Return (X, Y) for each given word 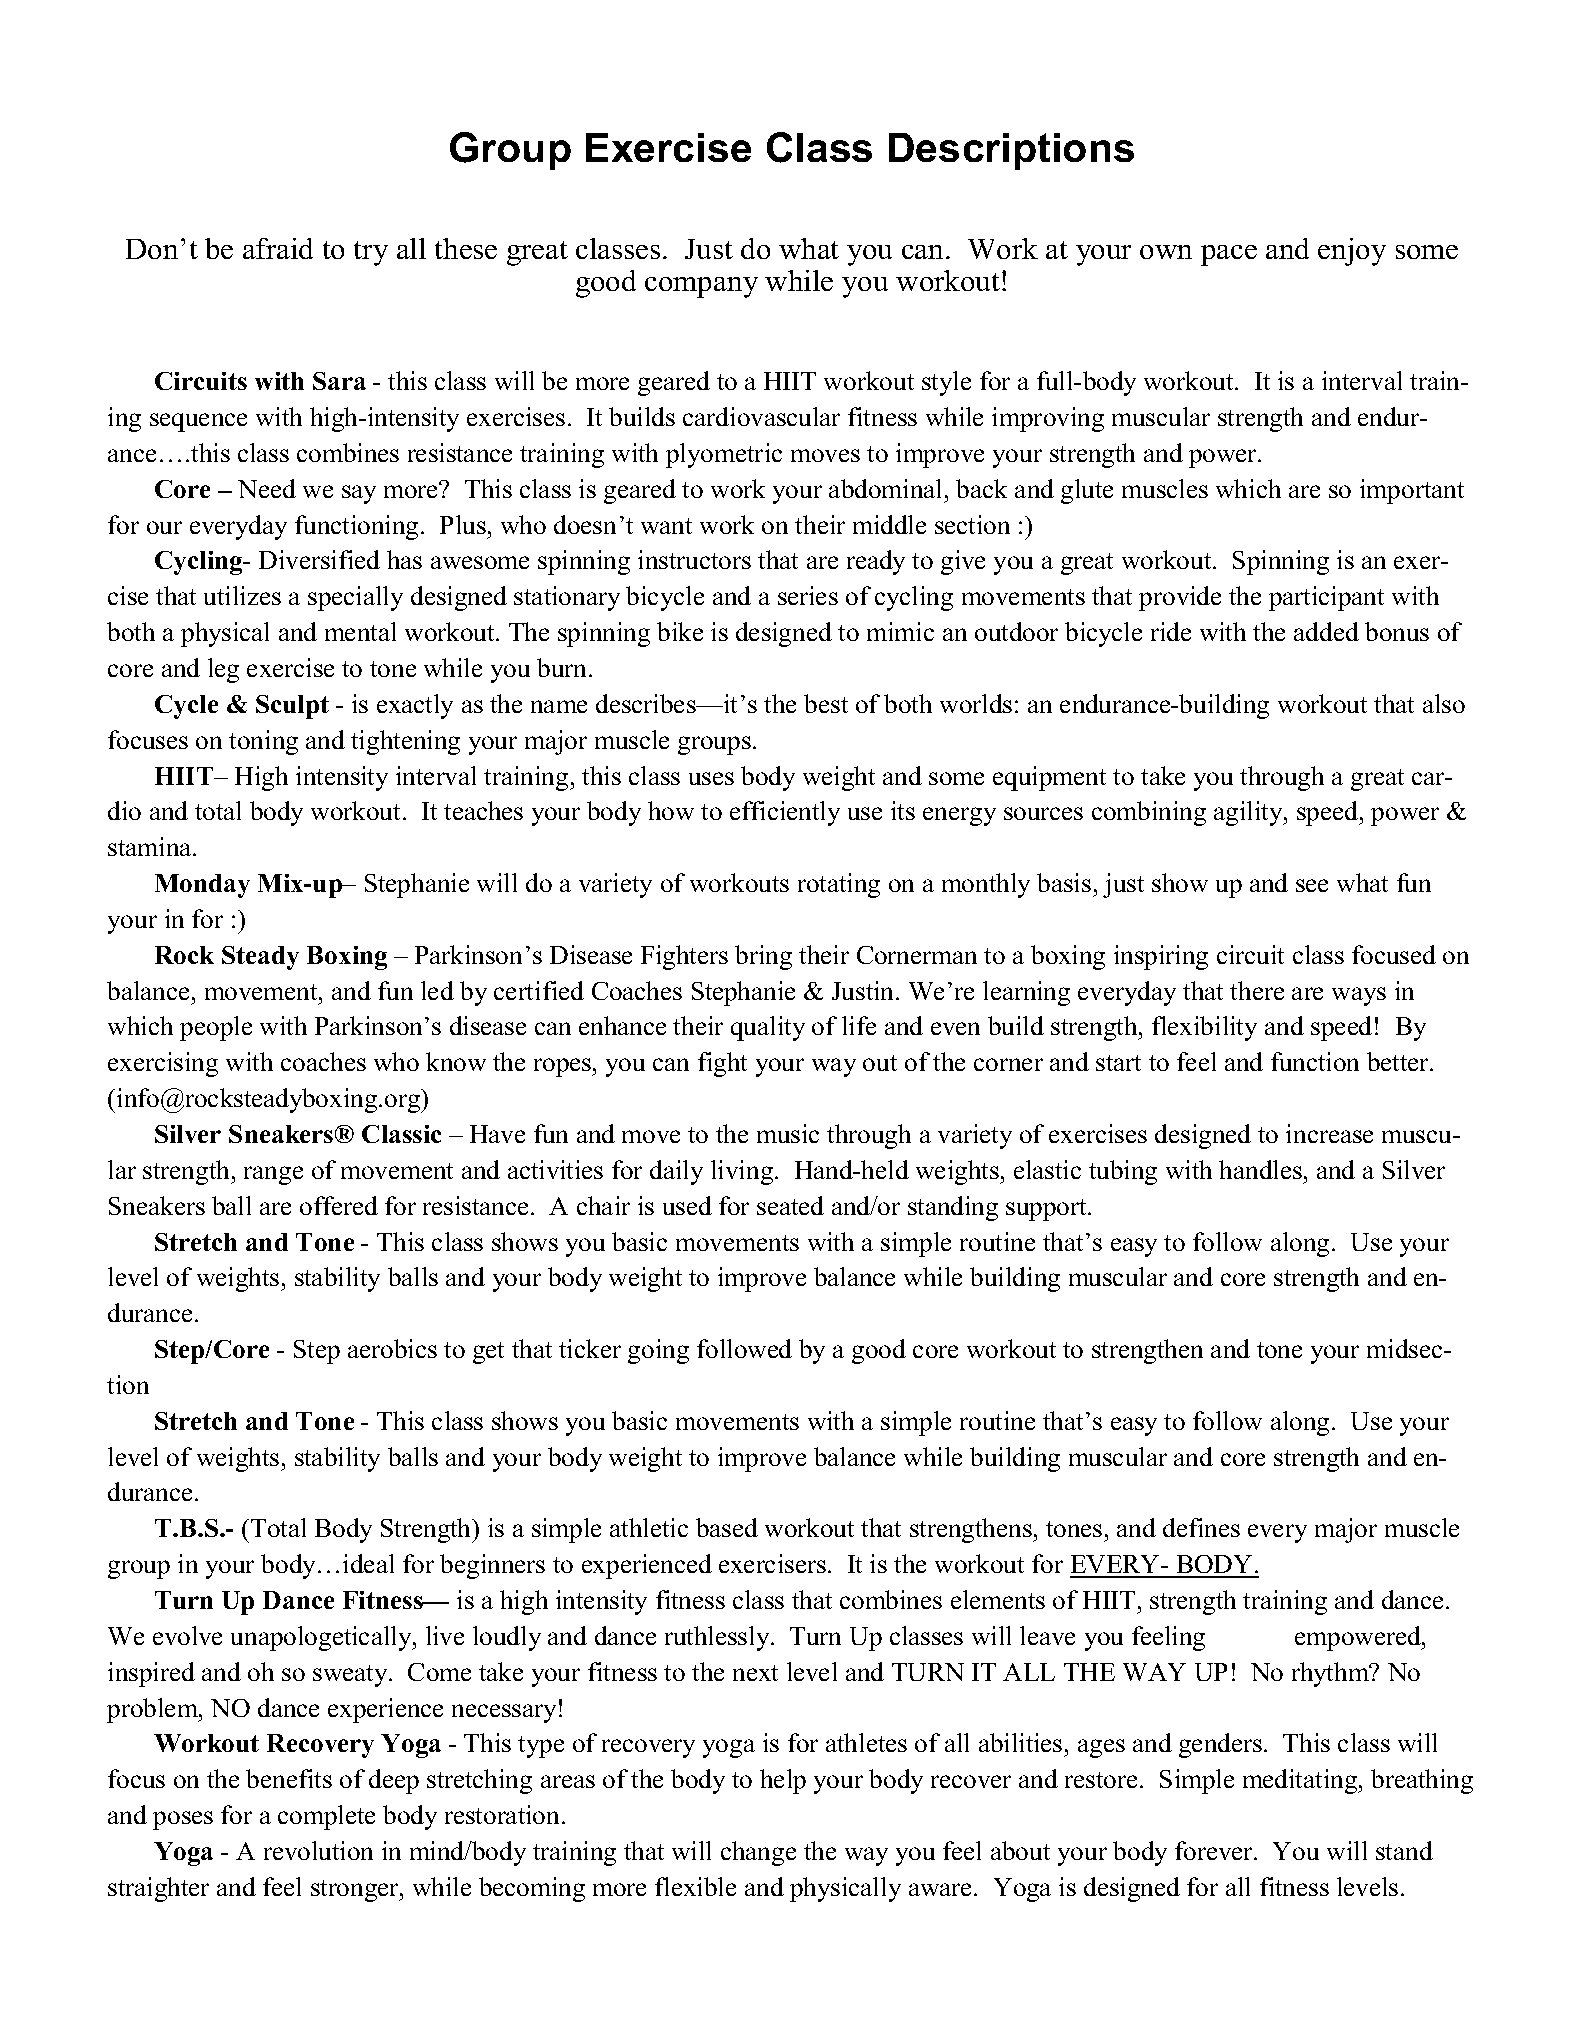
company (701, 287)
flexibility (1204, 1028)
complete (326, 1817)
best (826, 703)
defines (1201, 1527)
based (727, 1527)
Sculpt (292, 707)
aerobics (392, 1348)
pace (1229, 255)
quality (768, 1028)
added (1326, 631)
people (216, 1028)
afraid (278, 248)
